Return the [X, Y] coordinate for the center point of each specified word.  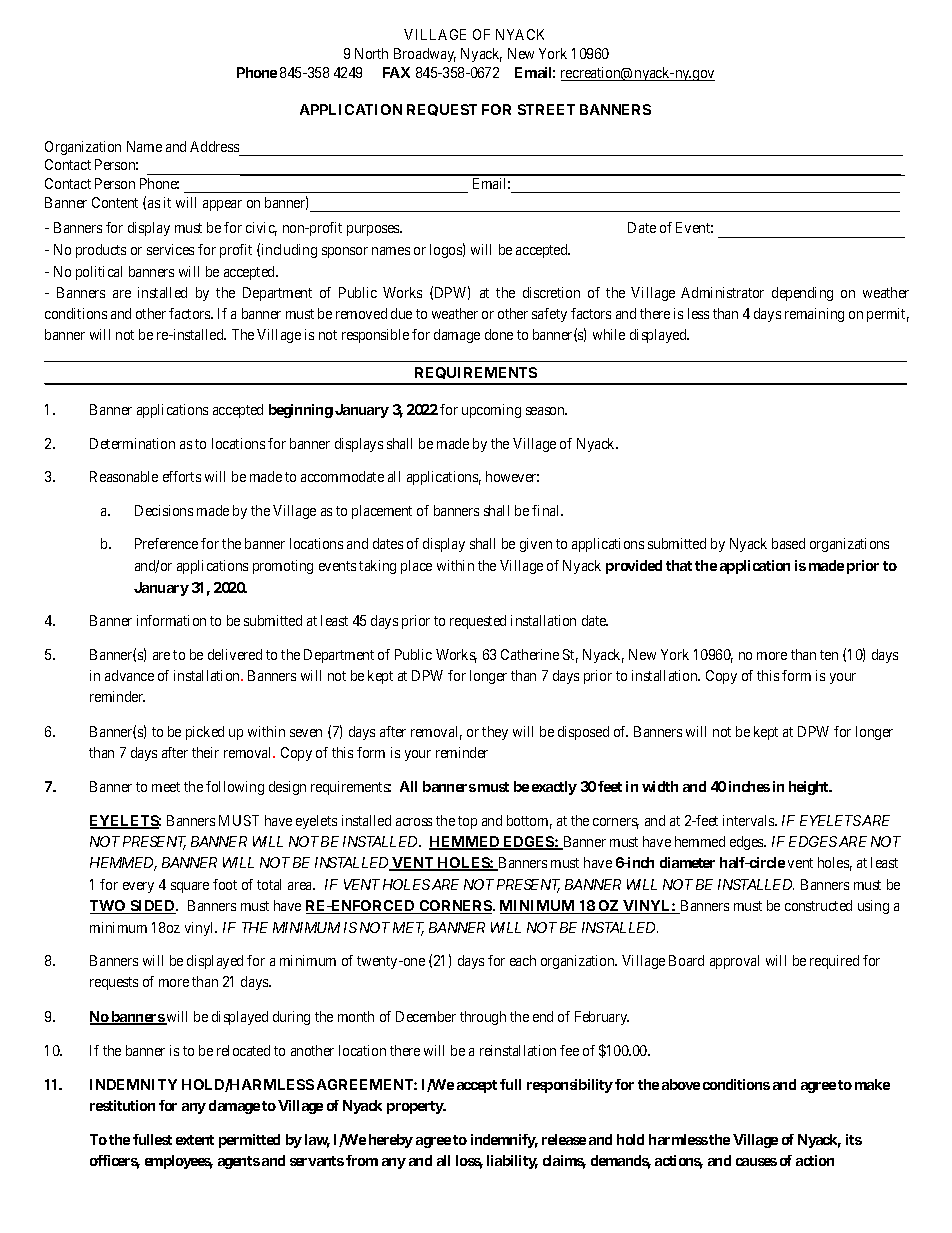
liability [512, 1162]
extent [195, 1140]
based [788, 543]
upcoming [491, 411]
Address [215, 148]
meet [166, 787]
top [467, 822]
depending [802, 294]
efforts [182, 476]
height [810, 788]
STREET [546, 109]
